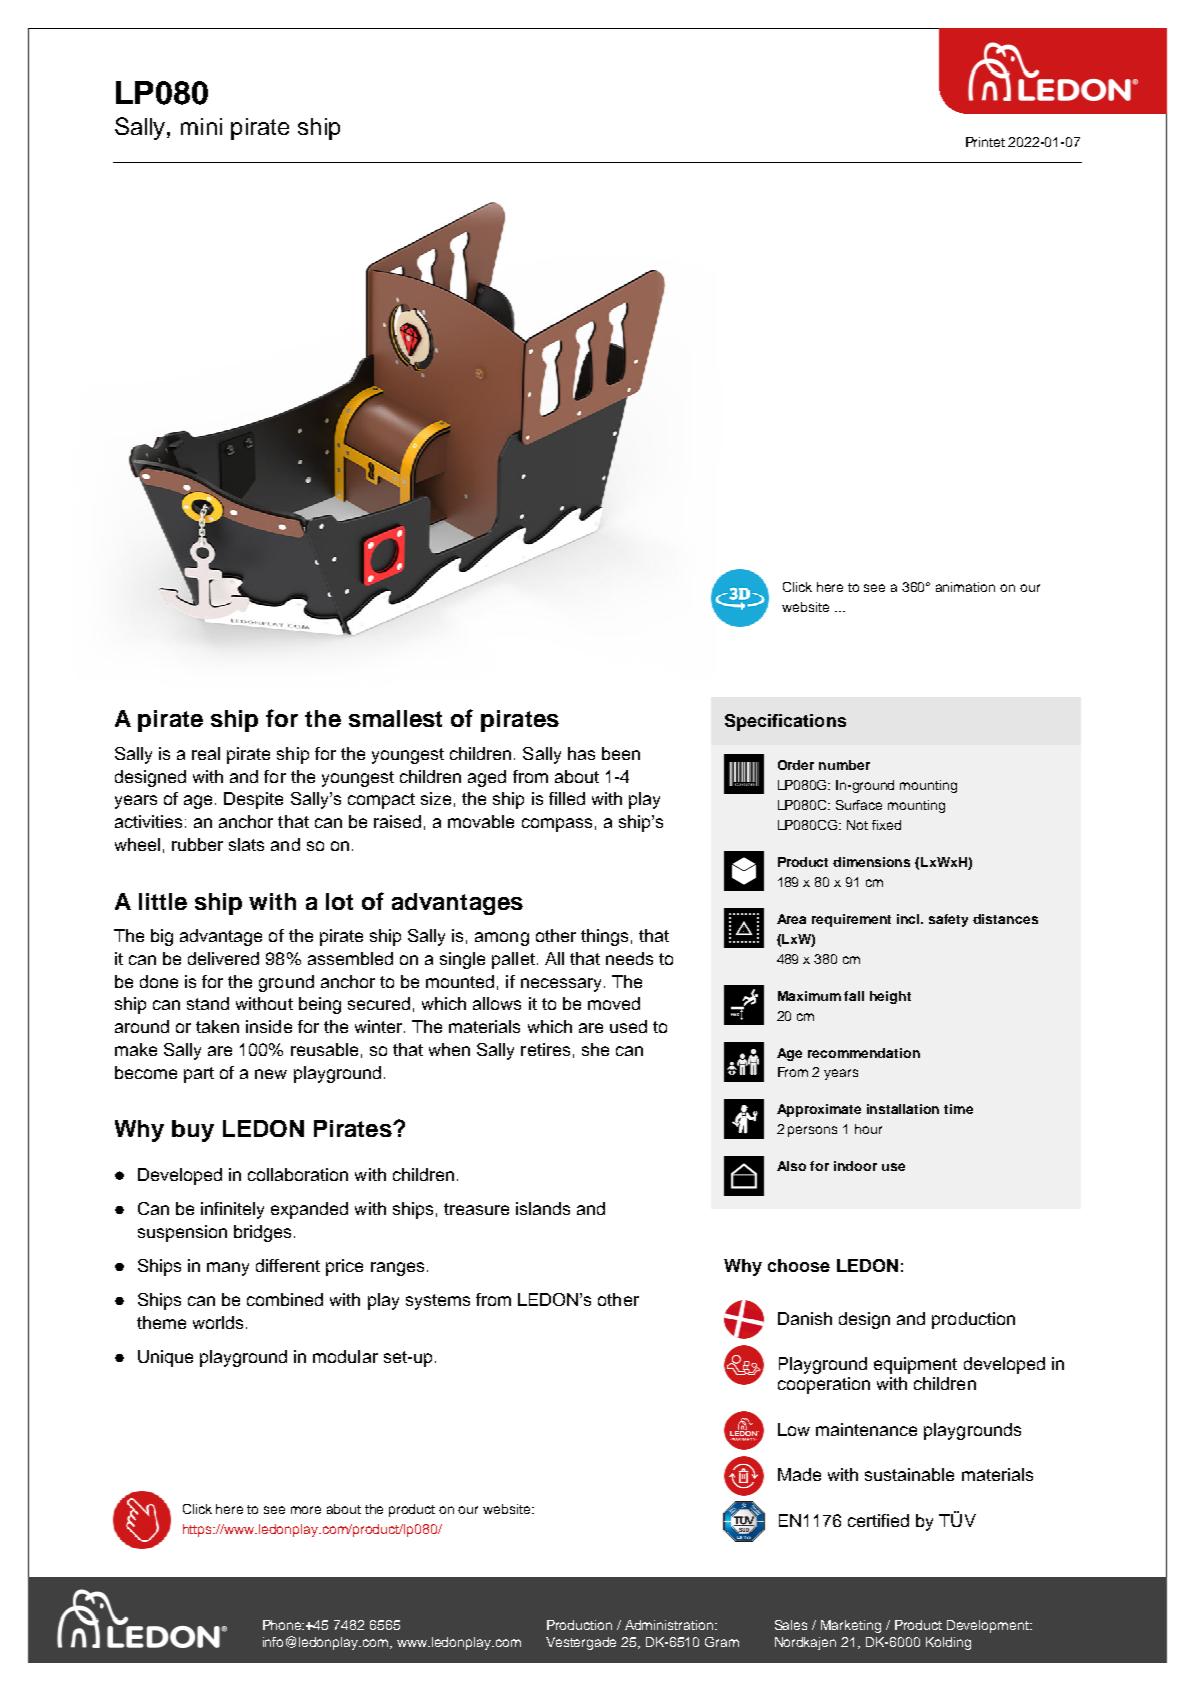  Describe the element at coordinates (722, 1642) in the document. I see `Gram` at that location.
